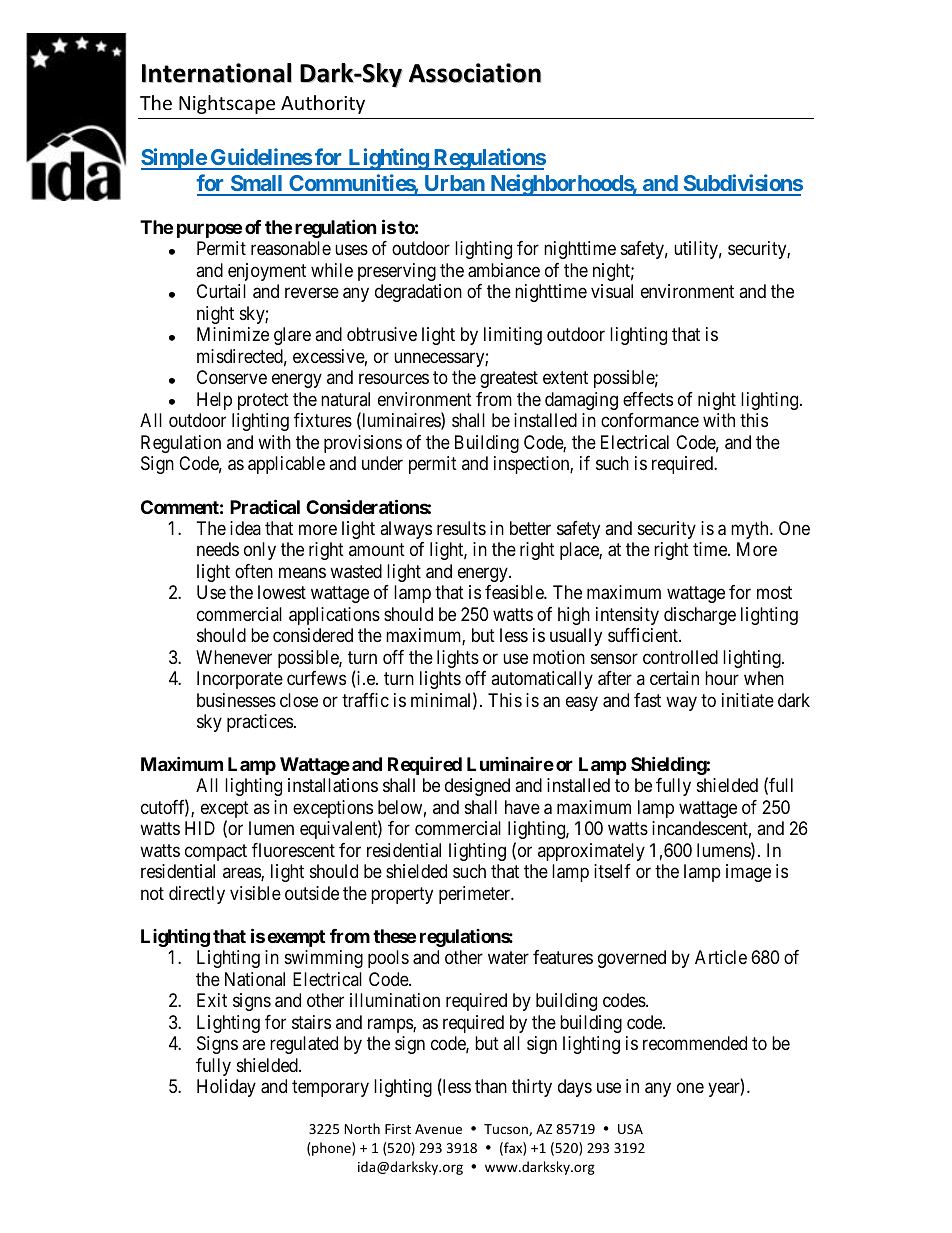 The image size is (952, 1233). I want to click on ambiance, so click(504, 270).
